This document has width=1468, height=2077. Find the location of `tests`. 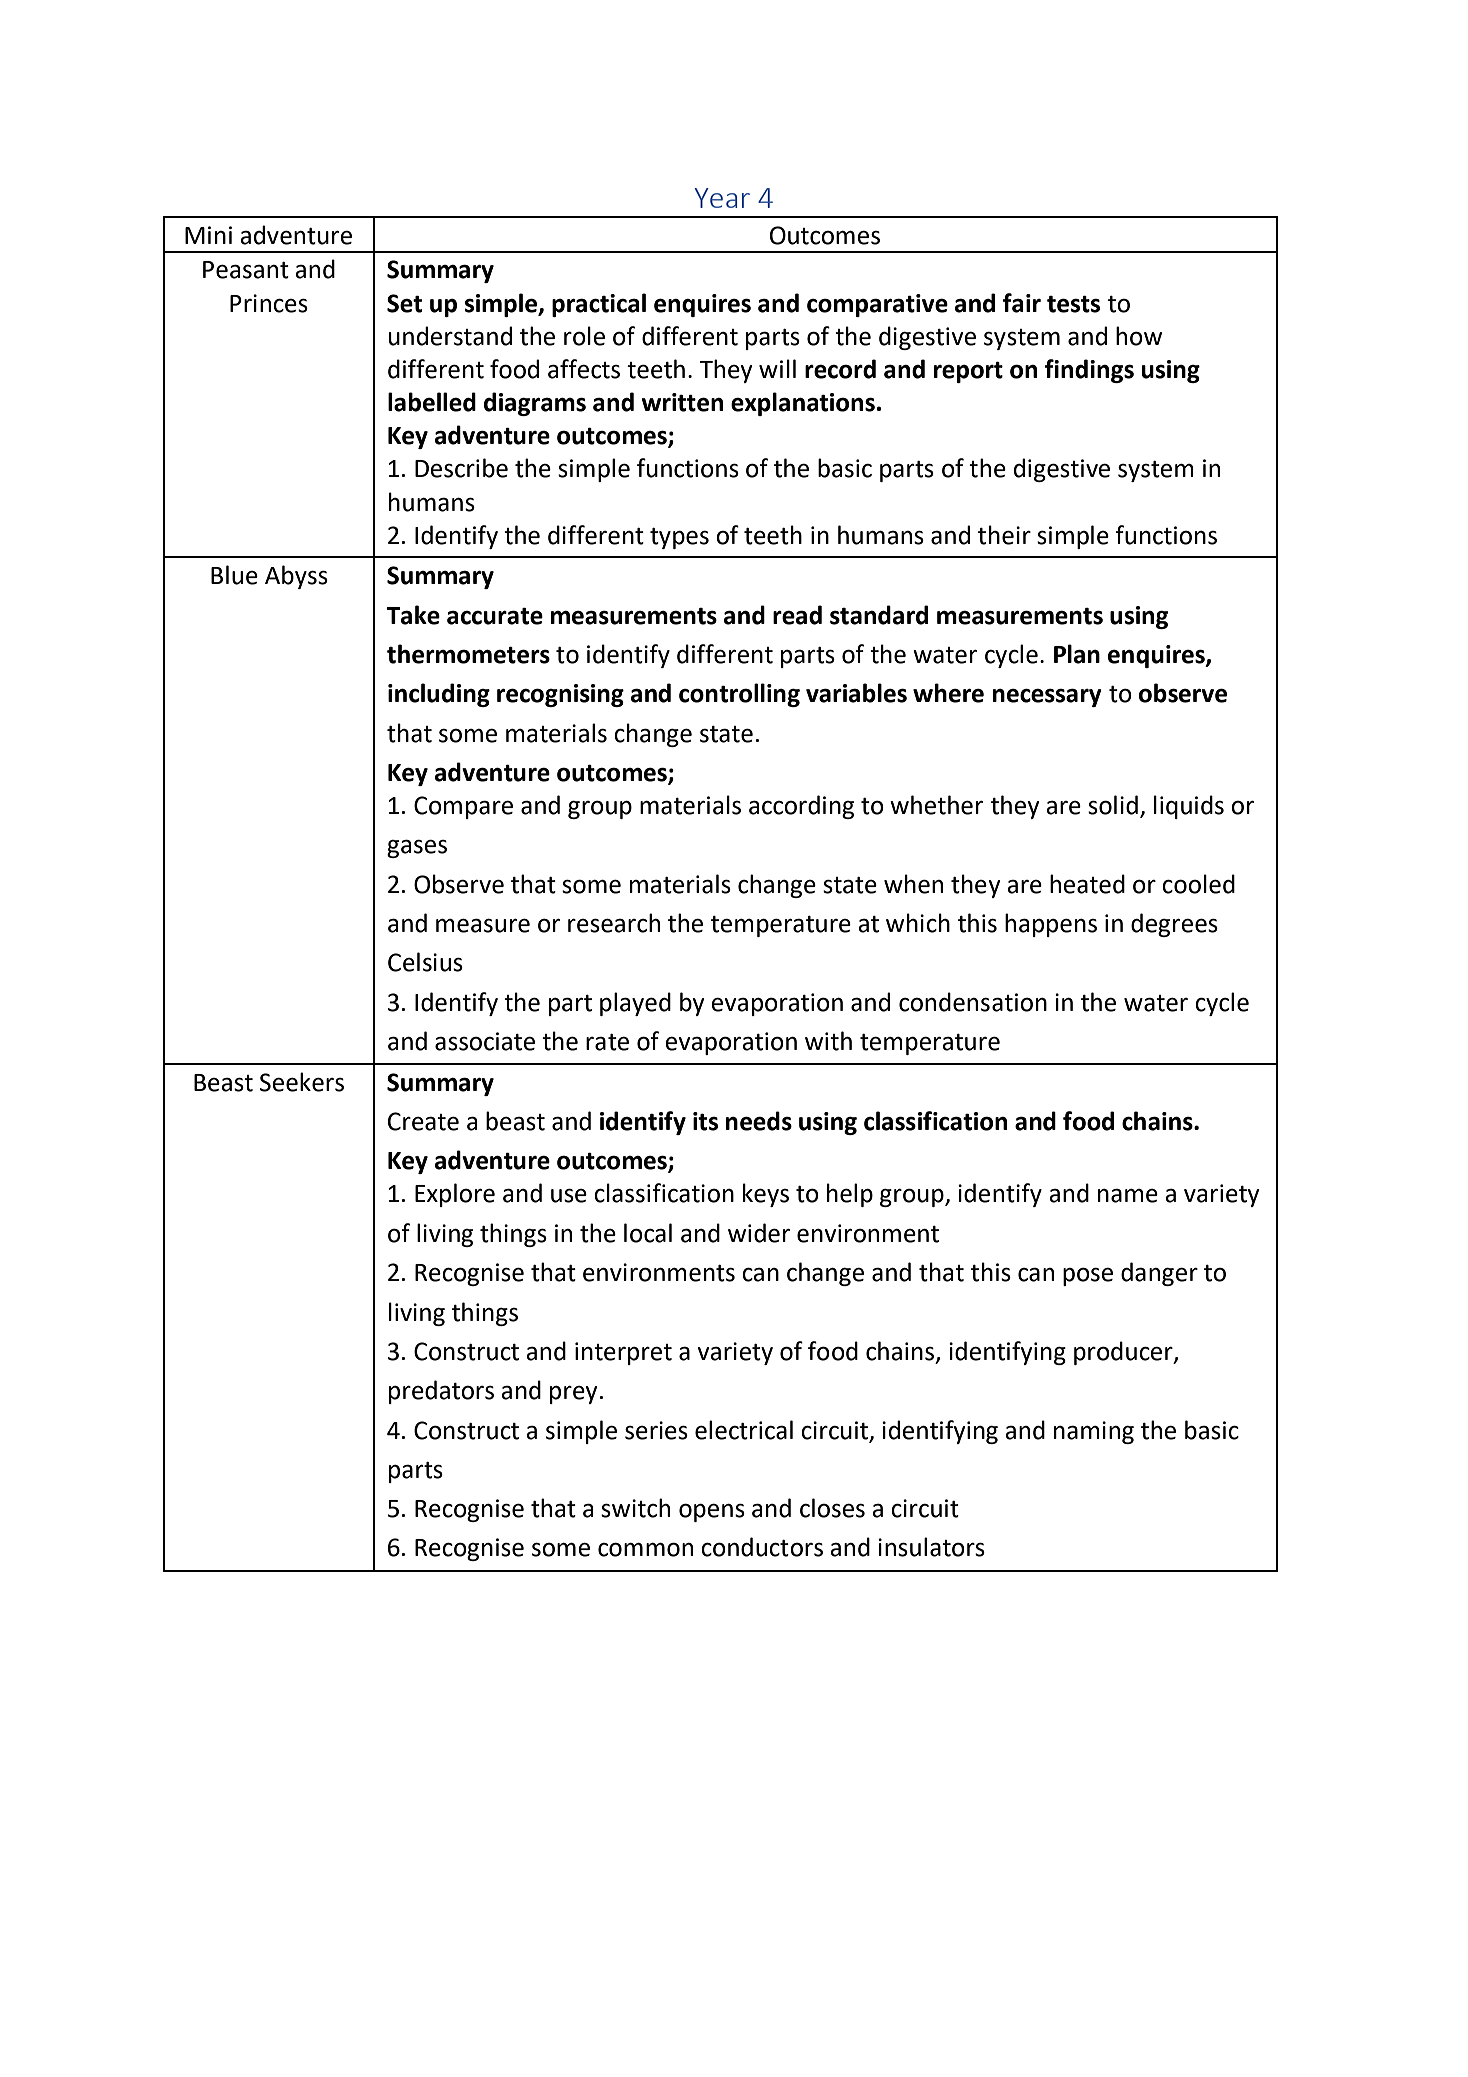

tests is located at coordinates (1073, 304).
